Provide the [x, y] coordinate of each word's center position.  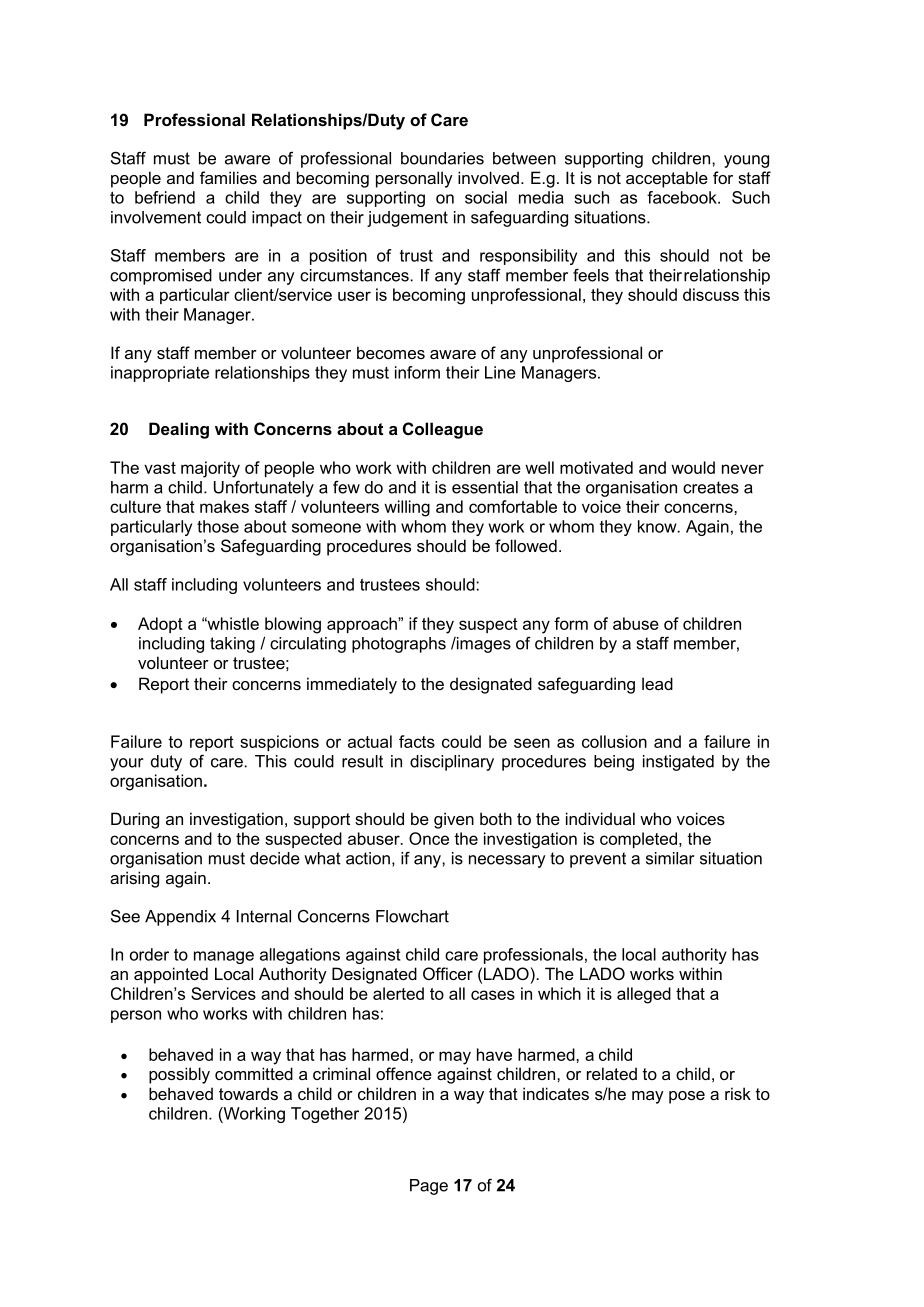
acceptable [667, 179]
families [228, 177]
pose [687, 1097]
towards [248, 1093]
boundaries [442, 158]
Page [429, 1187]
